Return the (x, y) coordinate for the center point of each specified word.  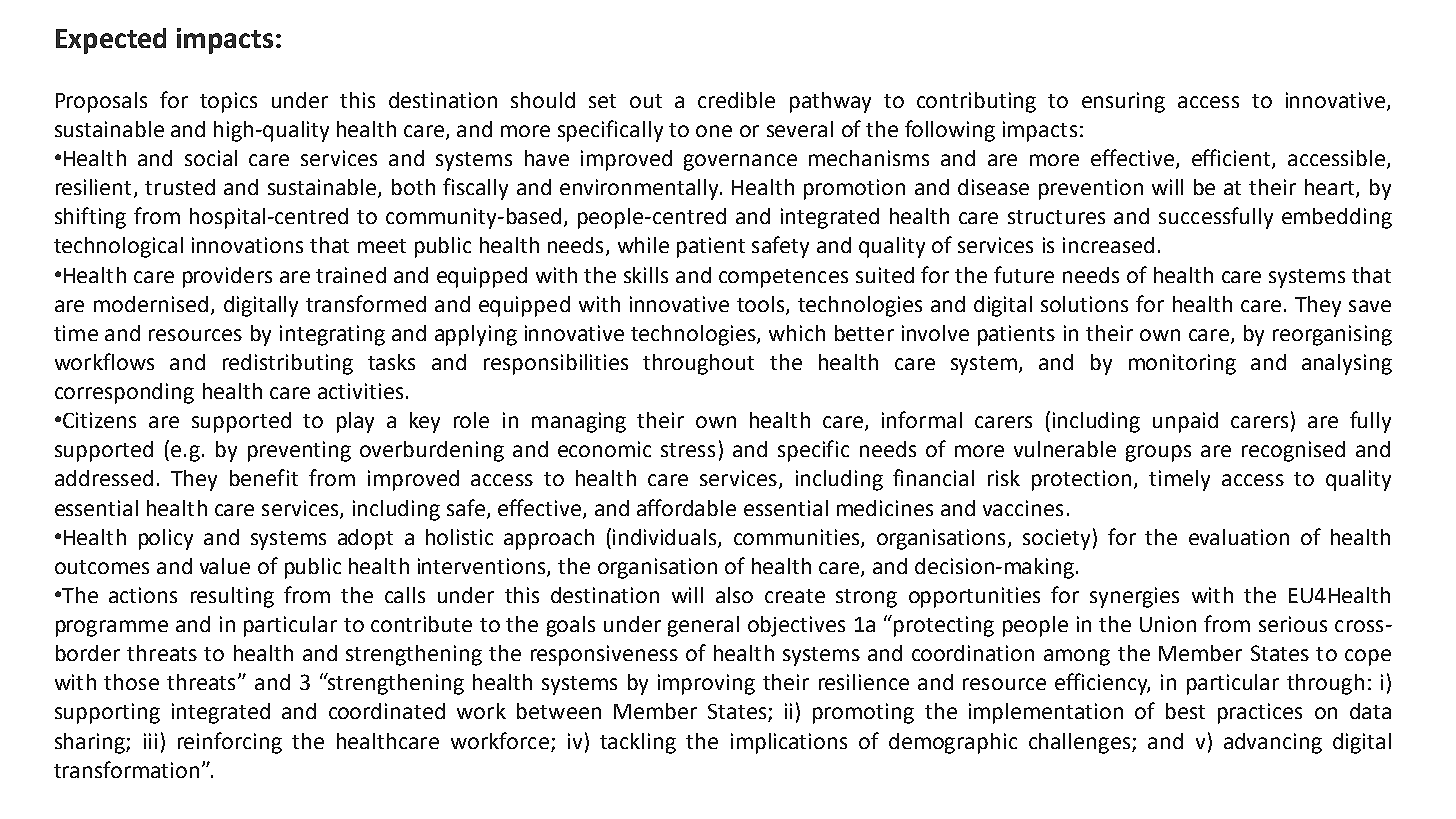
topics (228, 102)
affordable (686, 507)
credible (736, 100)
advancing (1273, 743)
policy (166, 539)
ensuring (1123, 102)
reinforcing (230, 743)
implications (789, 743)
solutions (1084, 304)
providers (227, 277)
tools (762, 305)
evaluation (1239, 537)
